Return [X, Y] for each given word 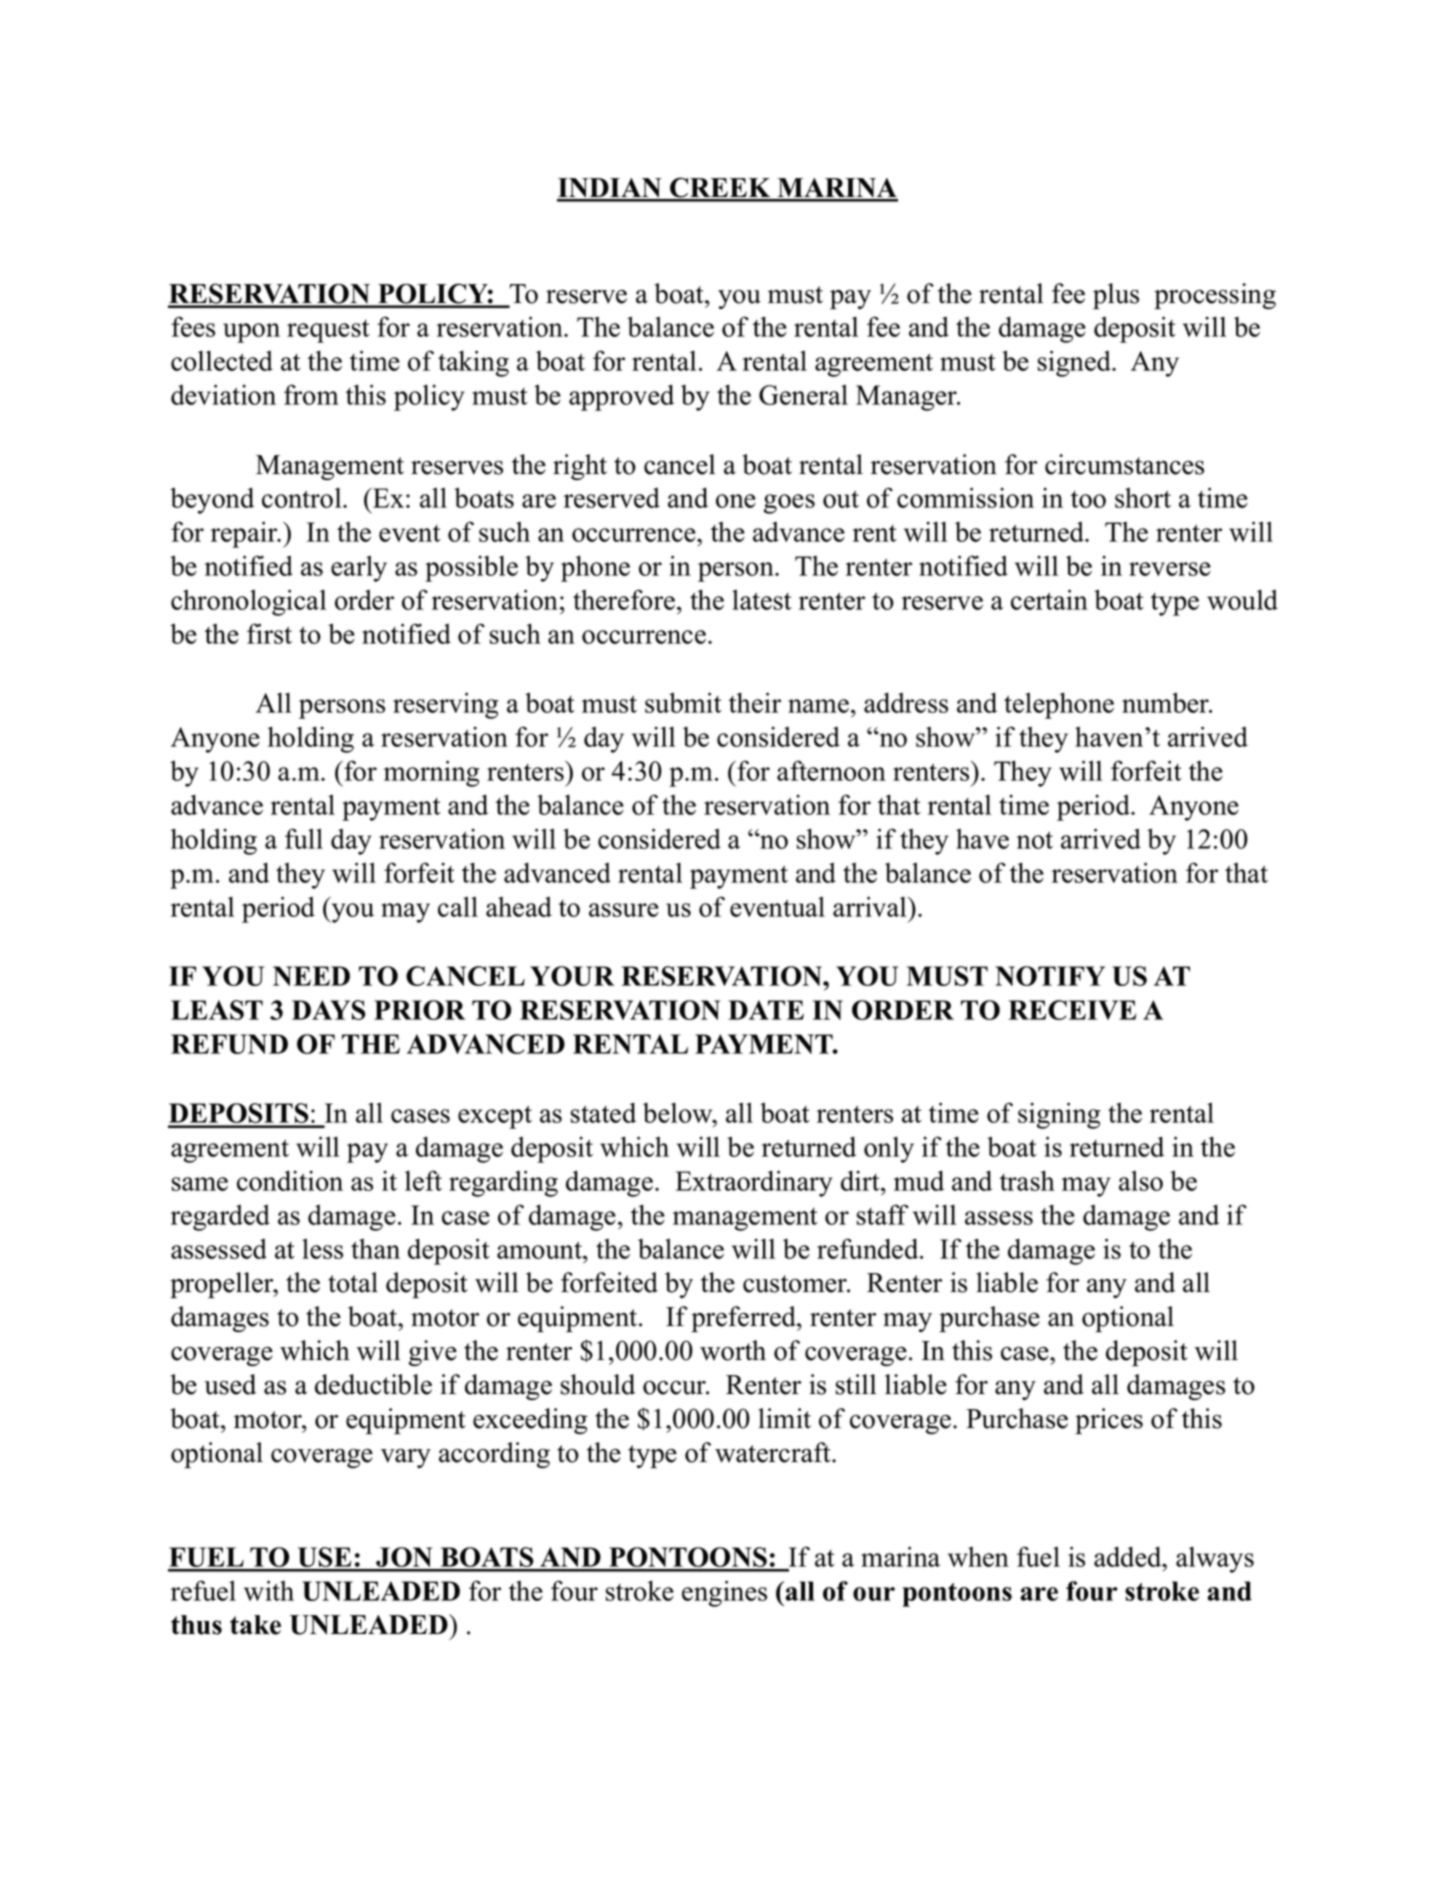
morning [431, 773]
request [328, 331]
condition [290, 1180]
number [1166, 702]
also [1141, 1180]
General [803, 394]
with [269, 1590]
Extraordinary [754, 1183]
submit [683, 702]
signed [1075, 363]
